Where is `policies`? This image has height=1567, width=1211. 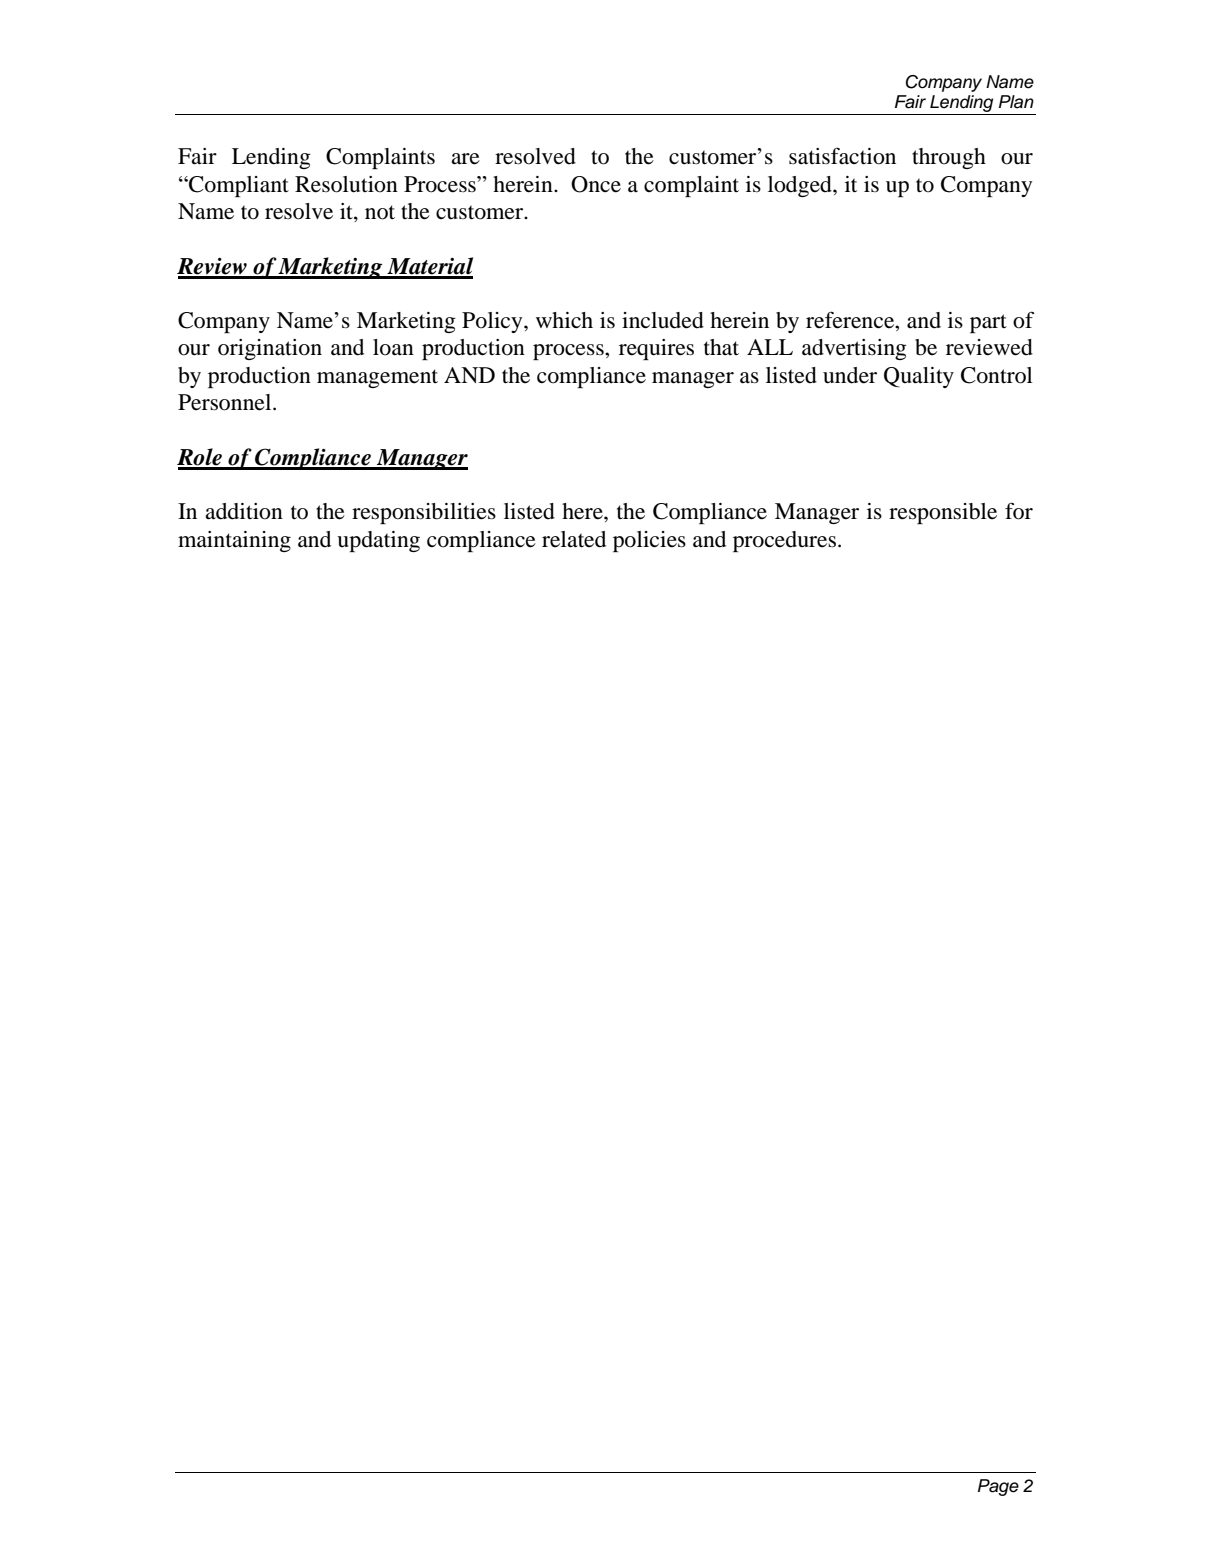
policies is located at coordinates (649, 541).
